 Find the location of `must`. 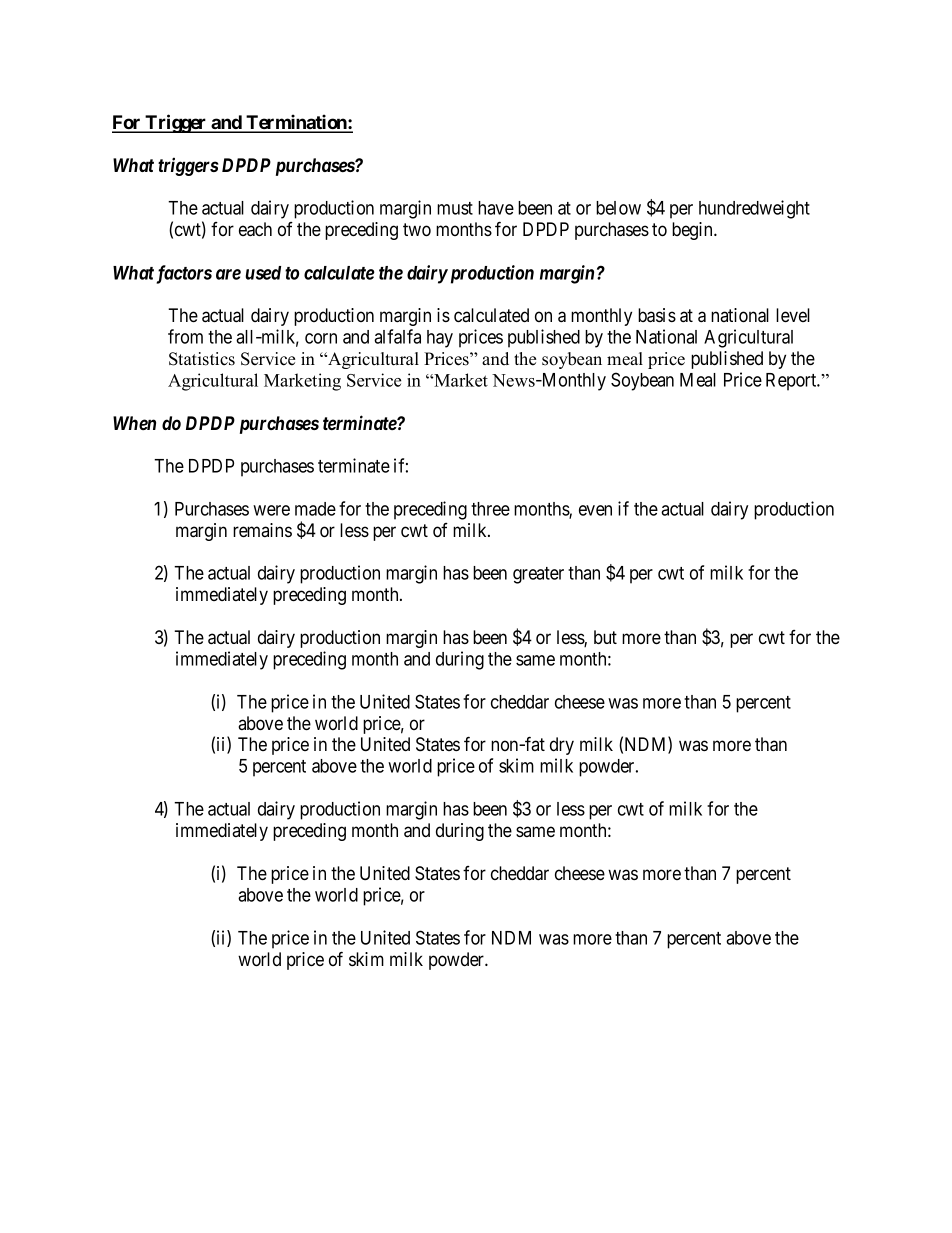

must is located at coordinates (455, 208).
